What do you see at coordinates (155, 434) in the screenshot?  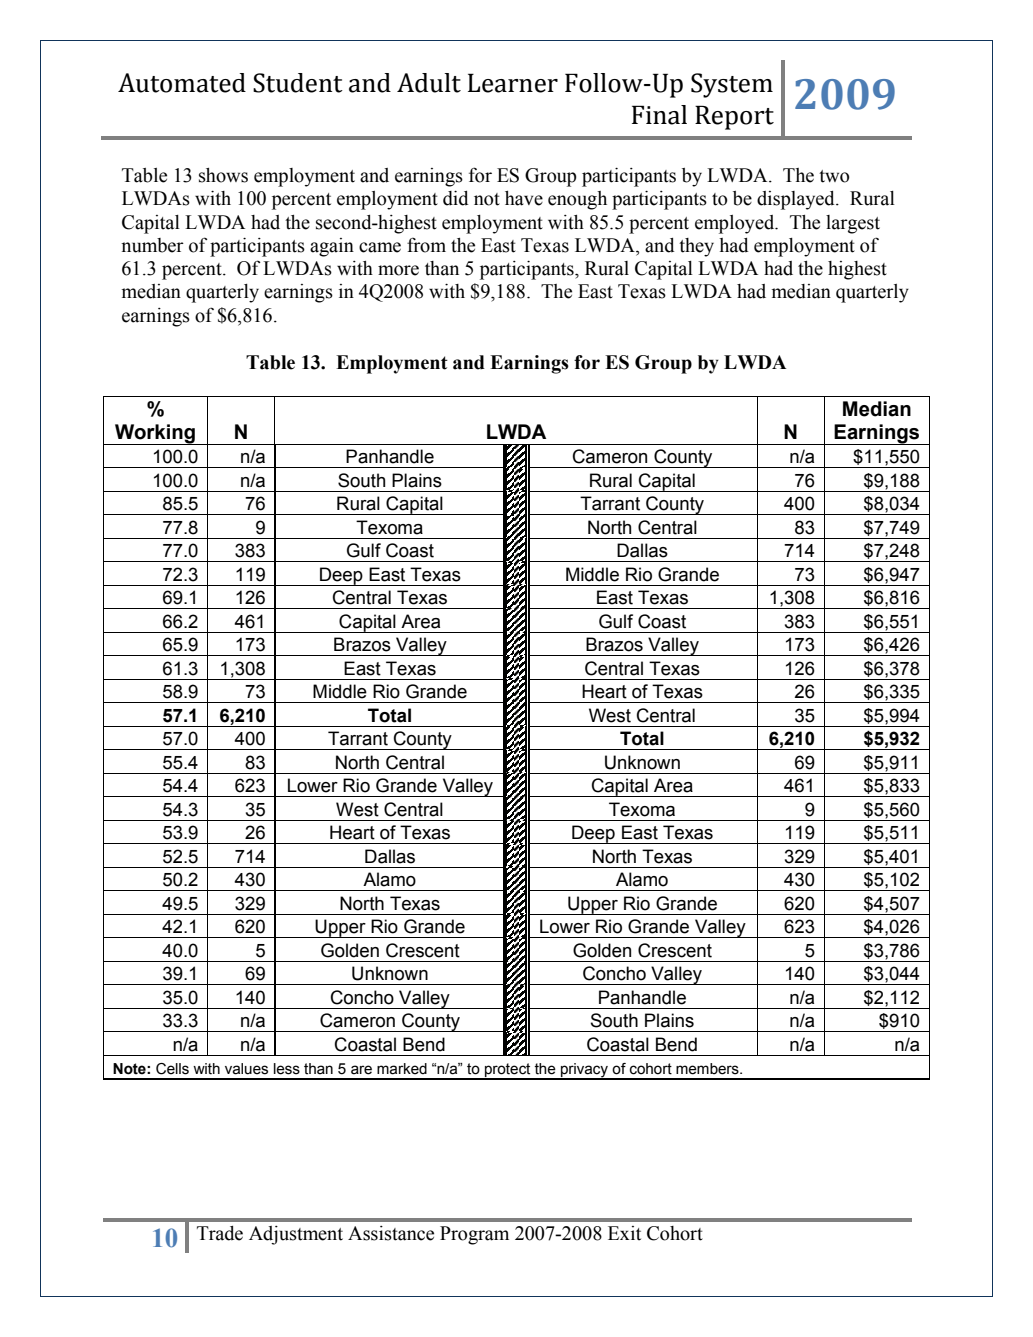 I see `Working` at bounding box center [155, 434].
